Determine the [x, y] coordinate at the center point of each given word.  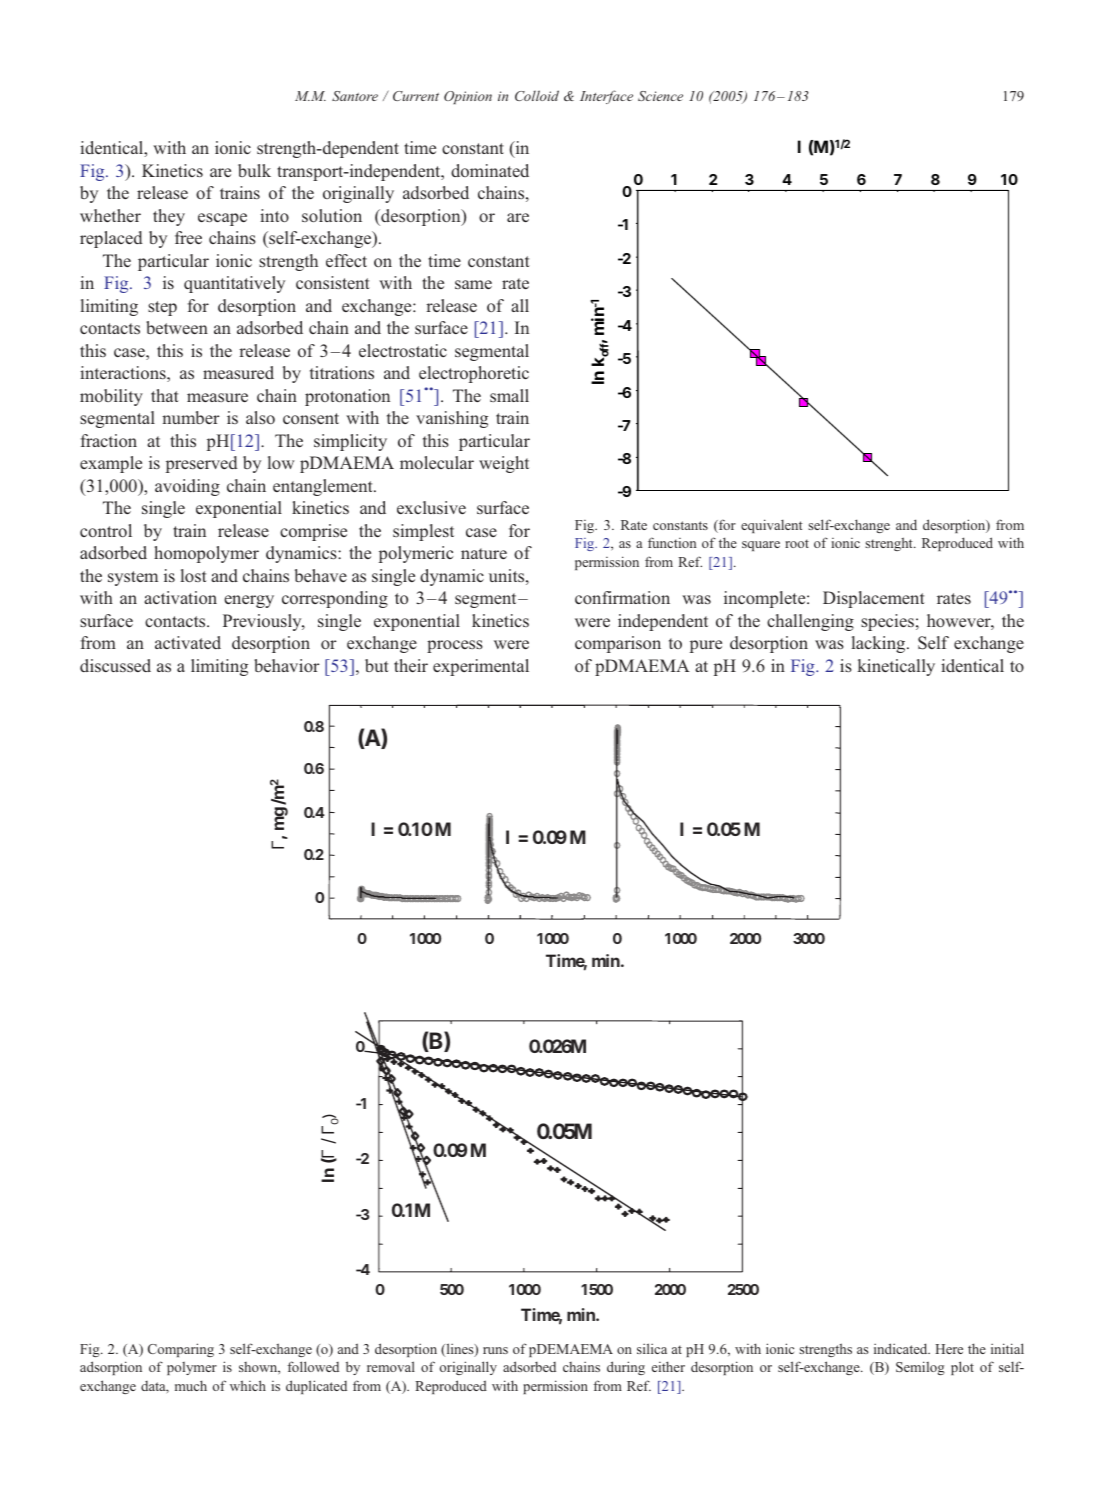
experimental [481, 667]
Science [660, 96]
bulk [254, 170]
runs [495, 1350]
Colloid [537, 95]
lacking [880, 644]
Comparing [181, 1350]
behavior [287, 665]
